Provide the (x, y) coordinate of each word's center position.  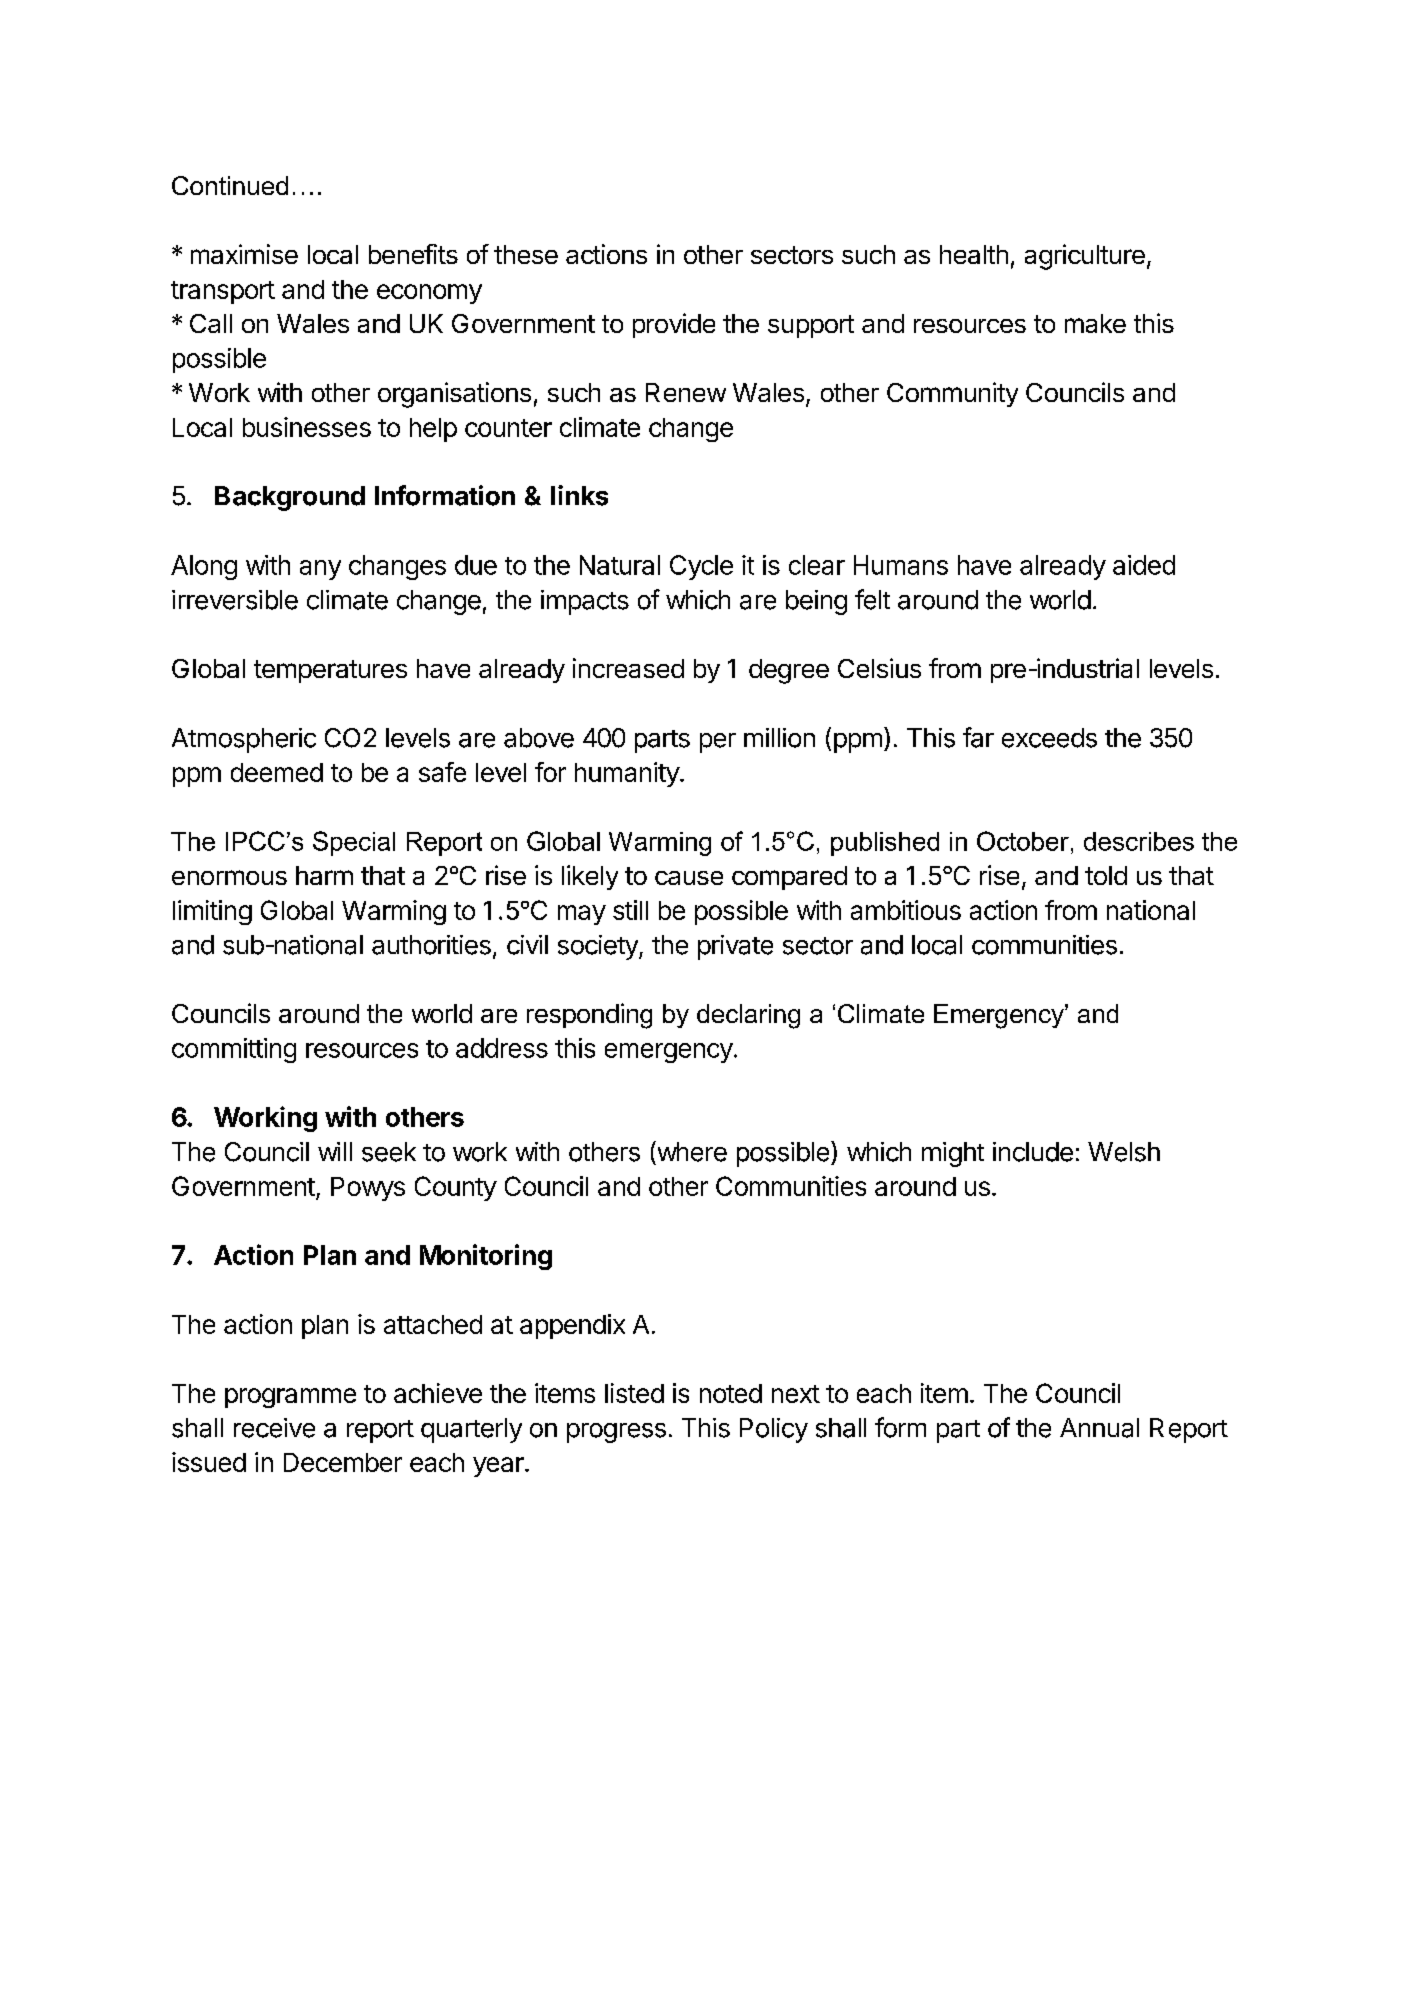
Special (354, 843)
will (335, 1151)
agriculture (1085, 257)
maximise (244, 254)
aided (1144, 565)
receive (274, 1428)
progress (616, 1433)
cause (689, 878)
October (1023, 841)
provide (674, 325)
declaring (748, 1016)
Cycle (701, 567)
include (1033, 1152)
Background (290, 498)
